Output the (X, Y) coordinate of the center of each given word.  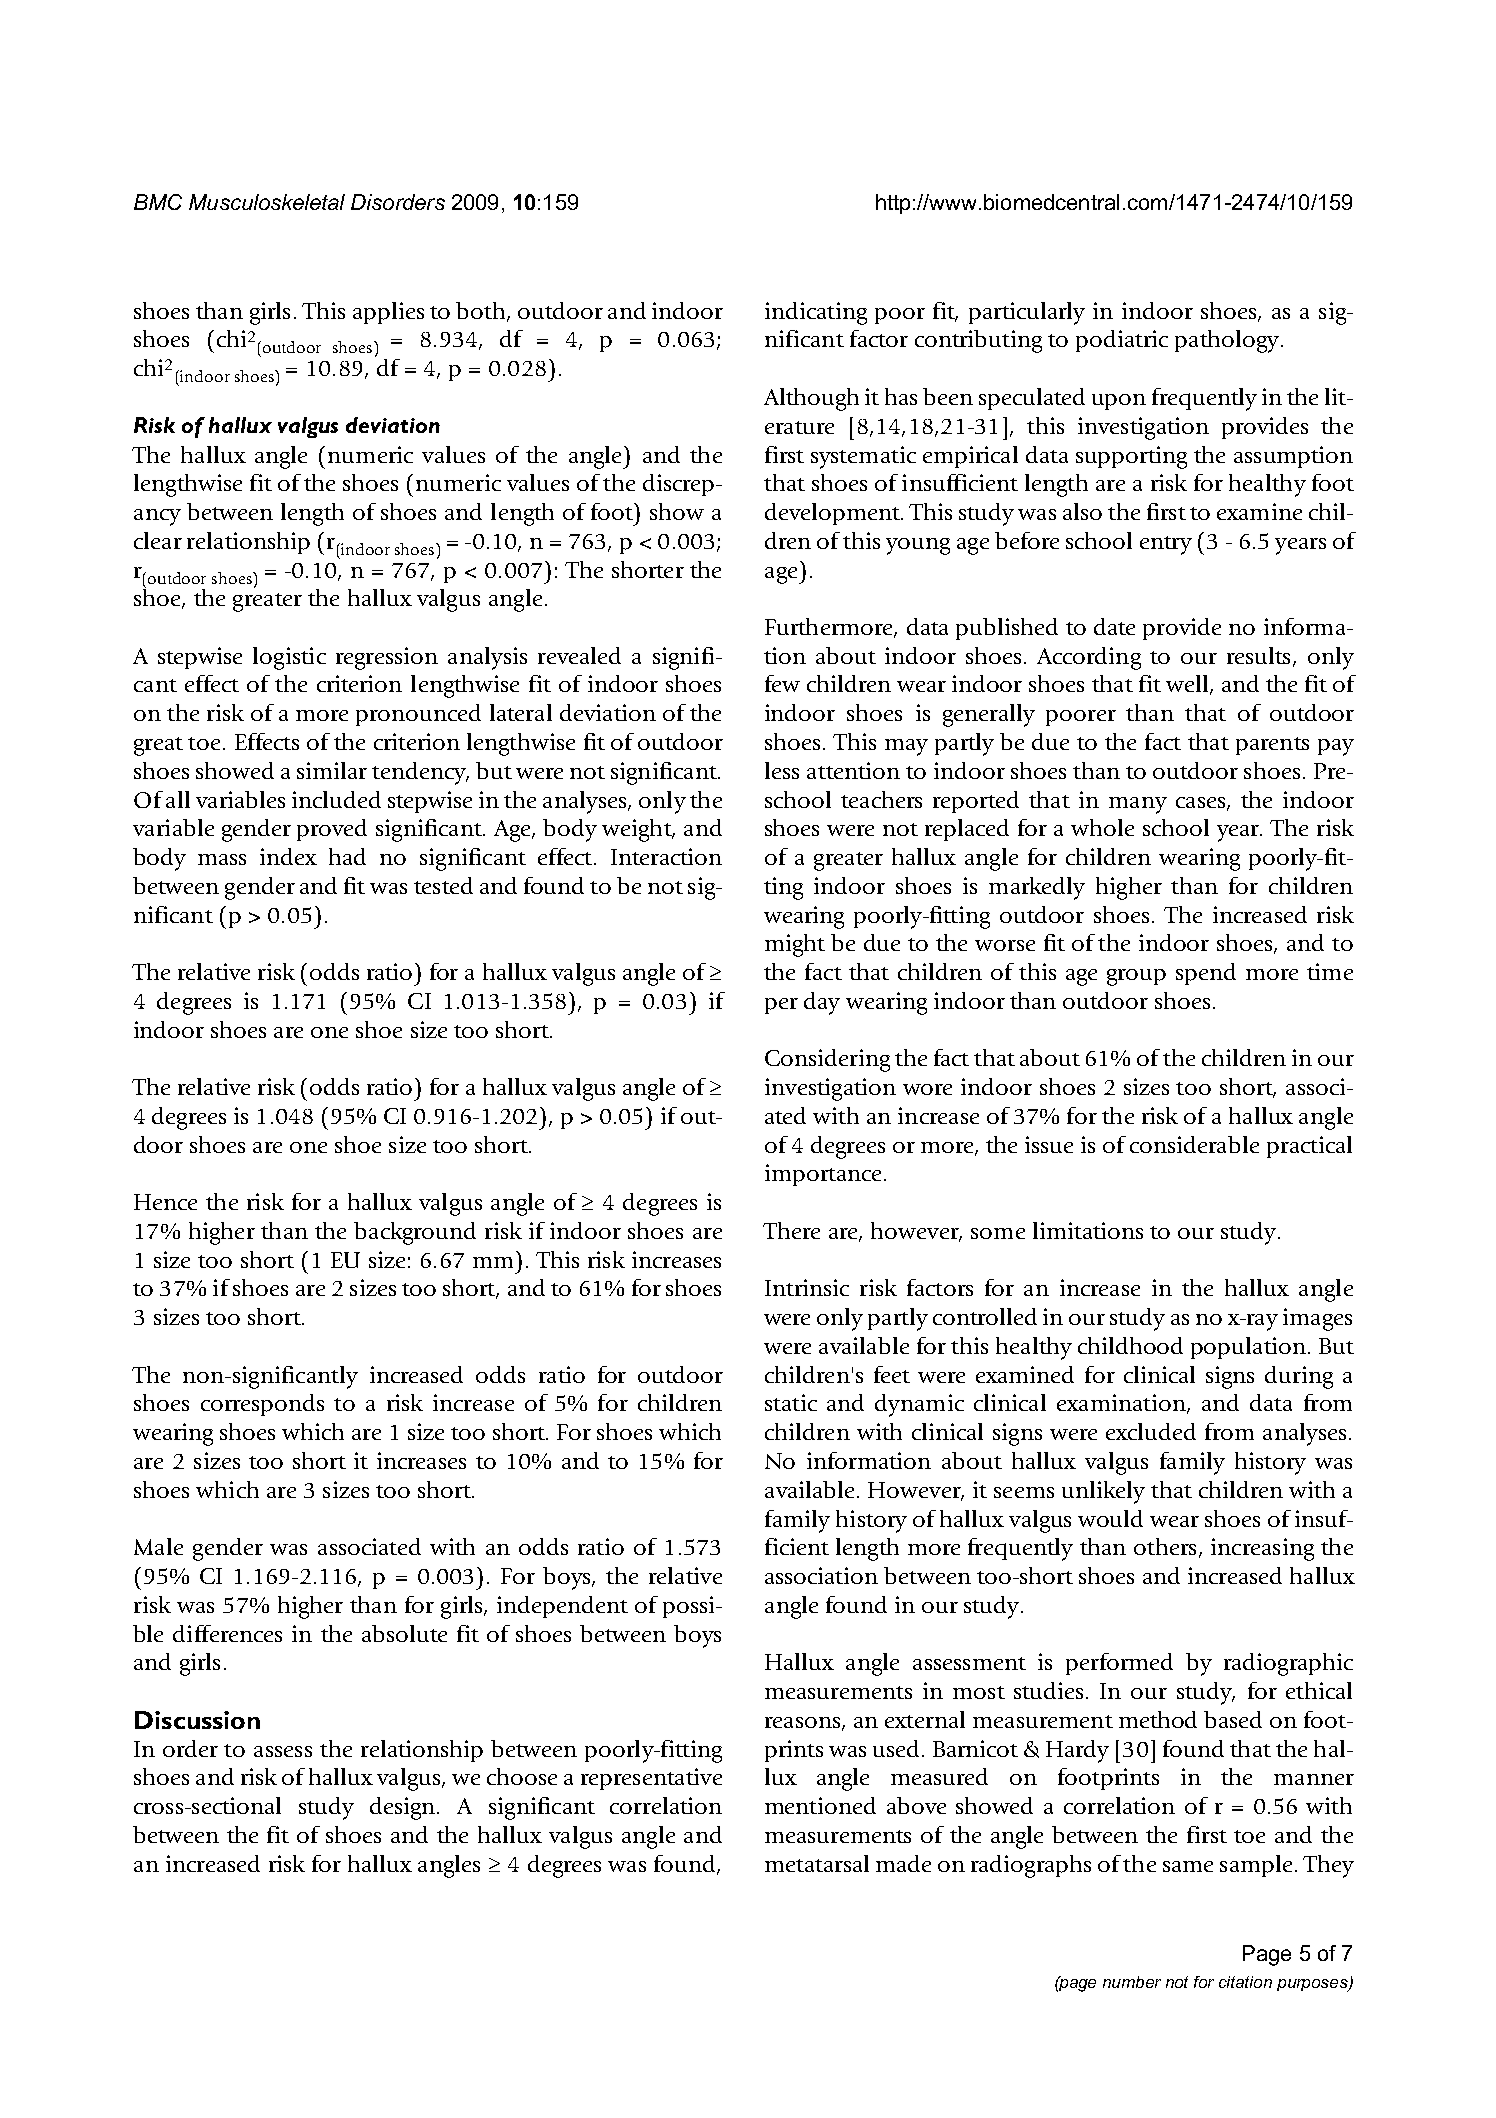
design (404, 1808)
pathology (1228, 341)
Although (811, 399)
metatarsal (817, 1863)
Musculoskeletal (267, 202)
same (1188, 1866)
